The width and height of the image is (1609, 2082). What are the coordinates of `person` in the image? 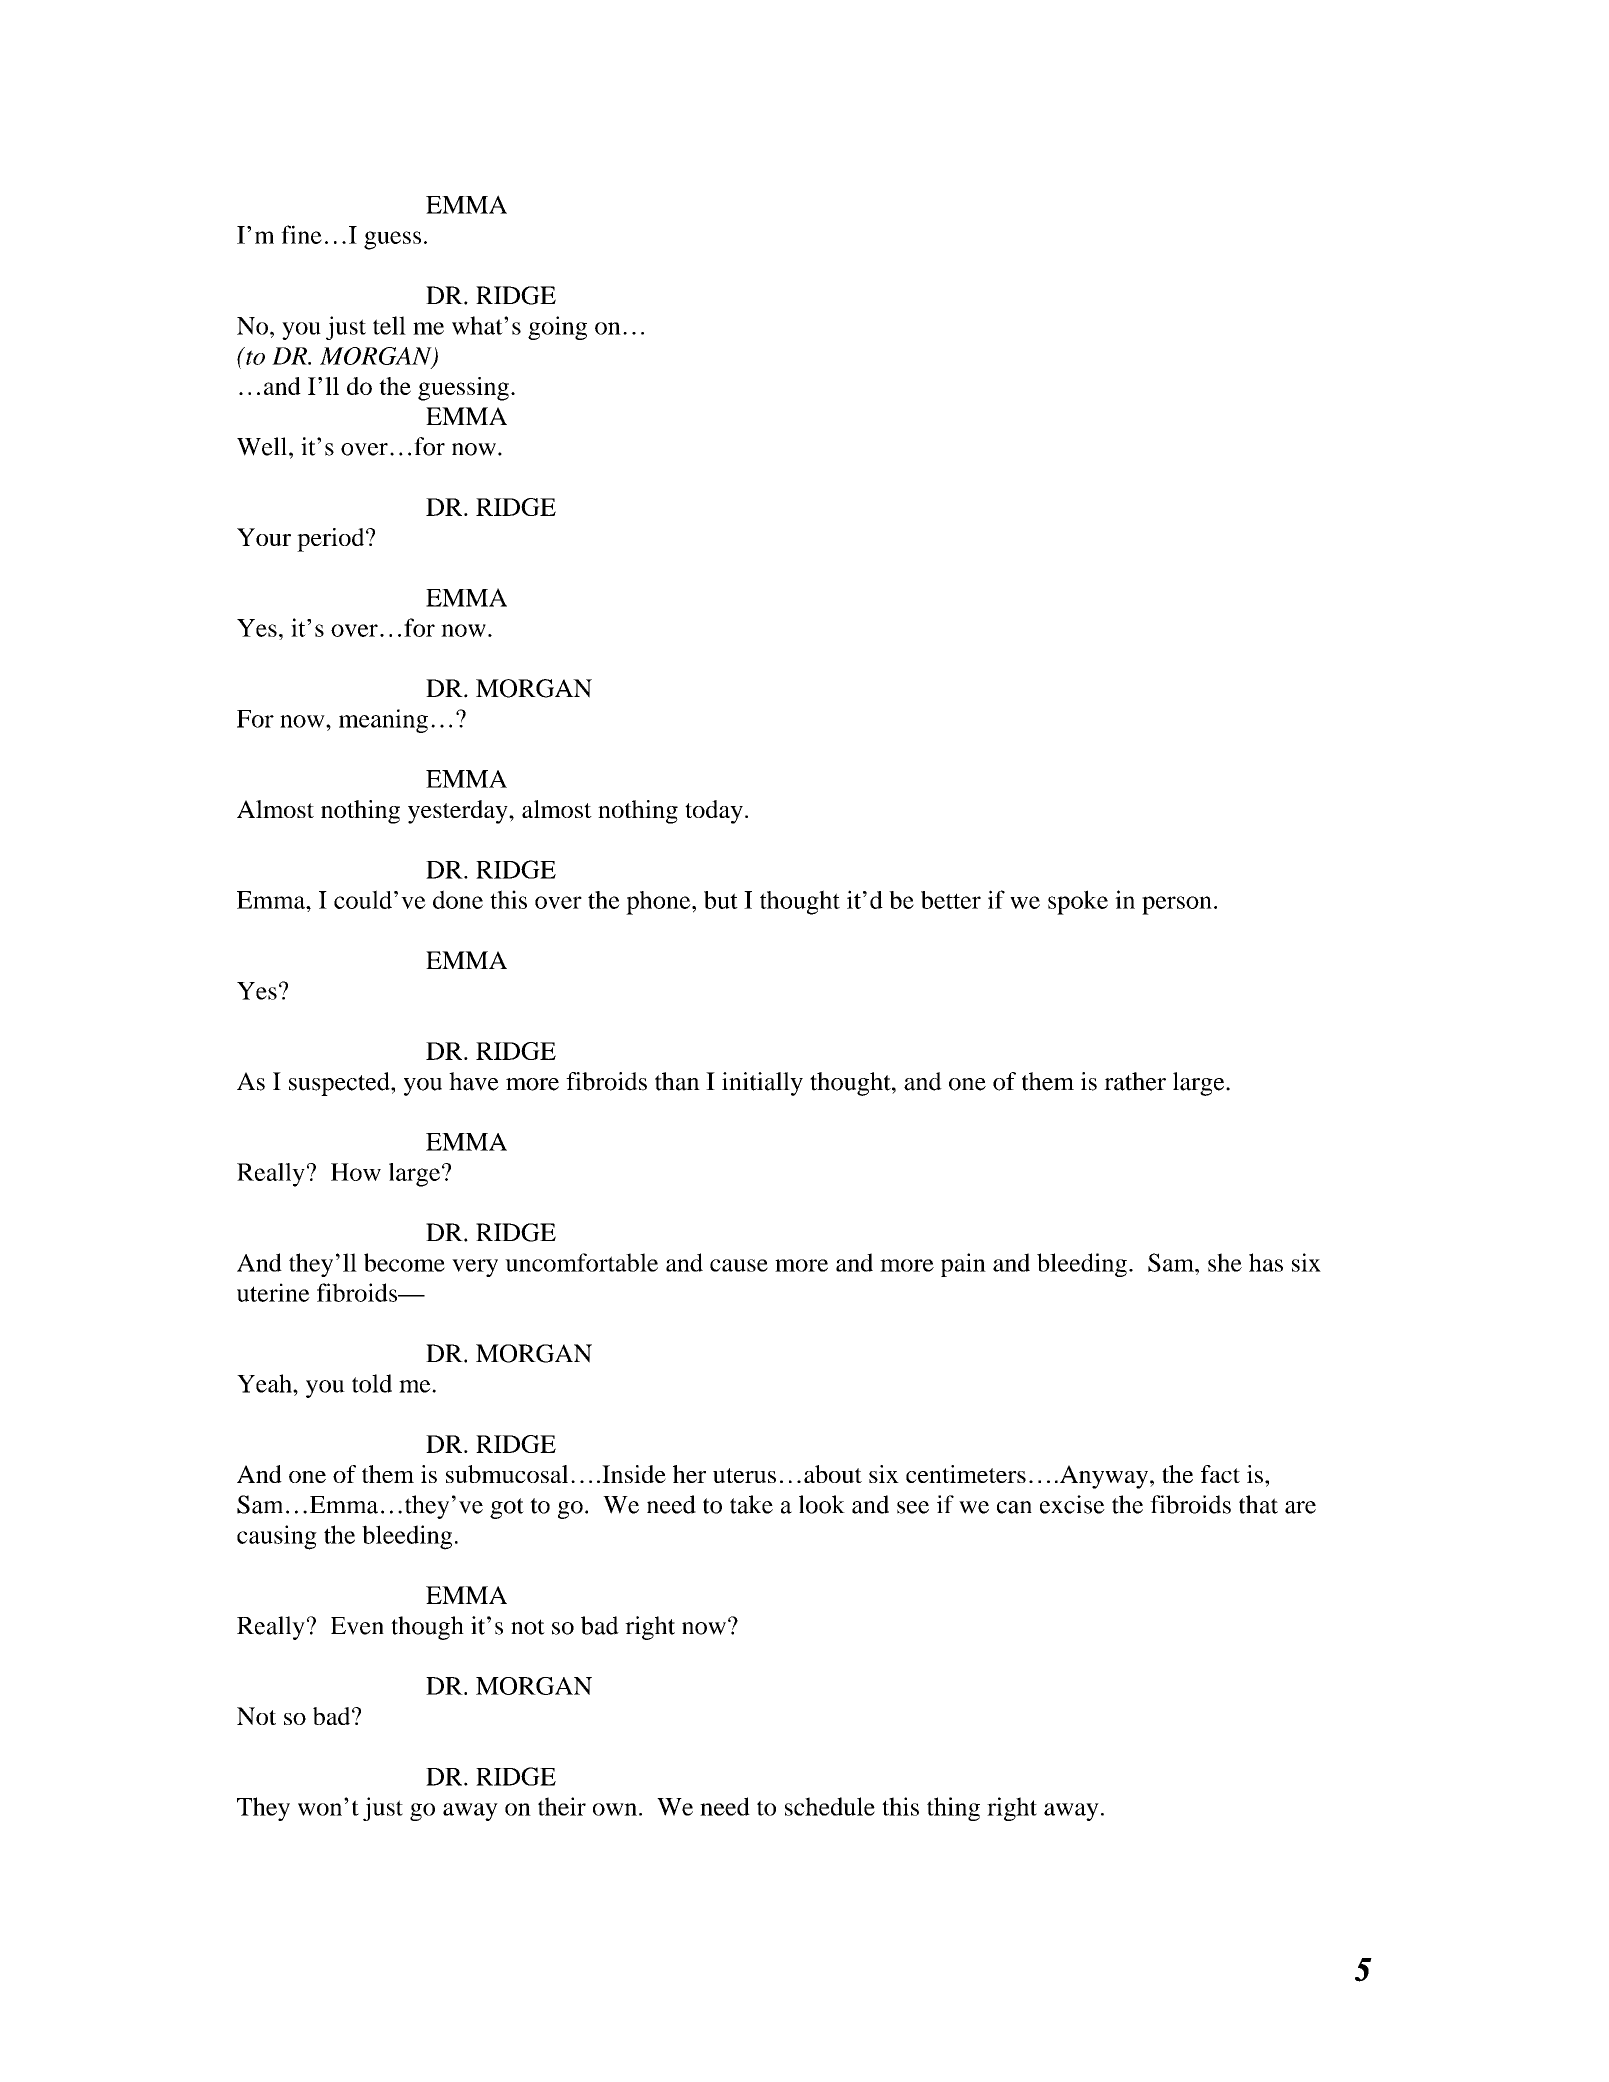 It's located at (1177, 905).
